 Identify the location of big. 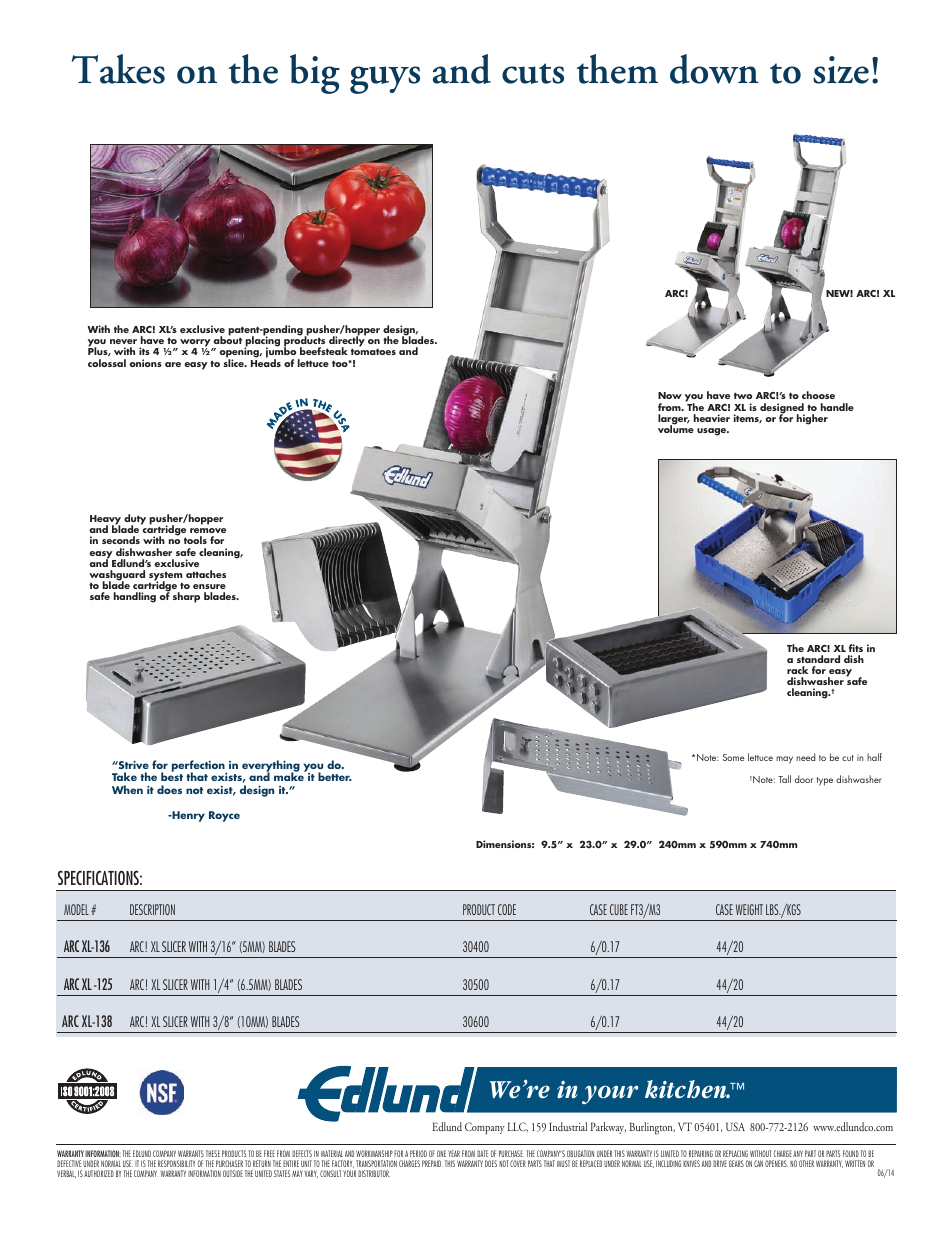
(315, 74).
